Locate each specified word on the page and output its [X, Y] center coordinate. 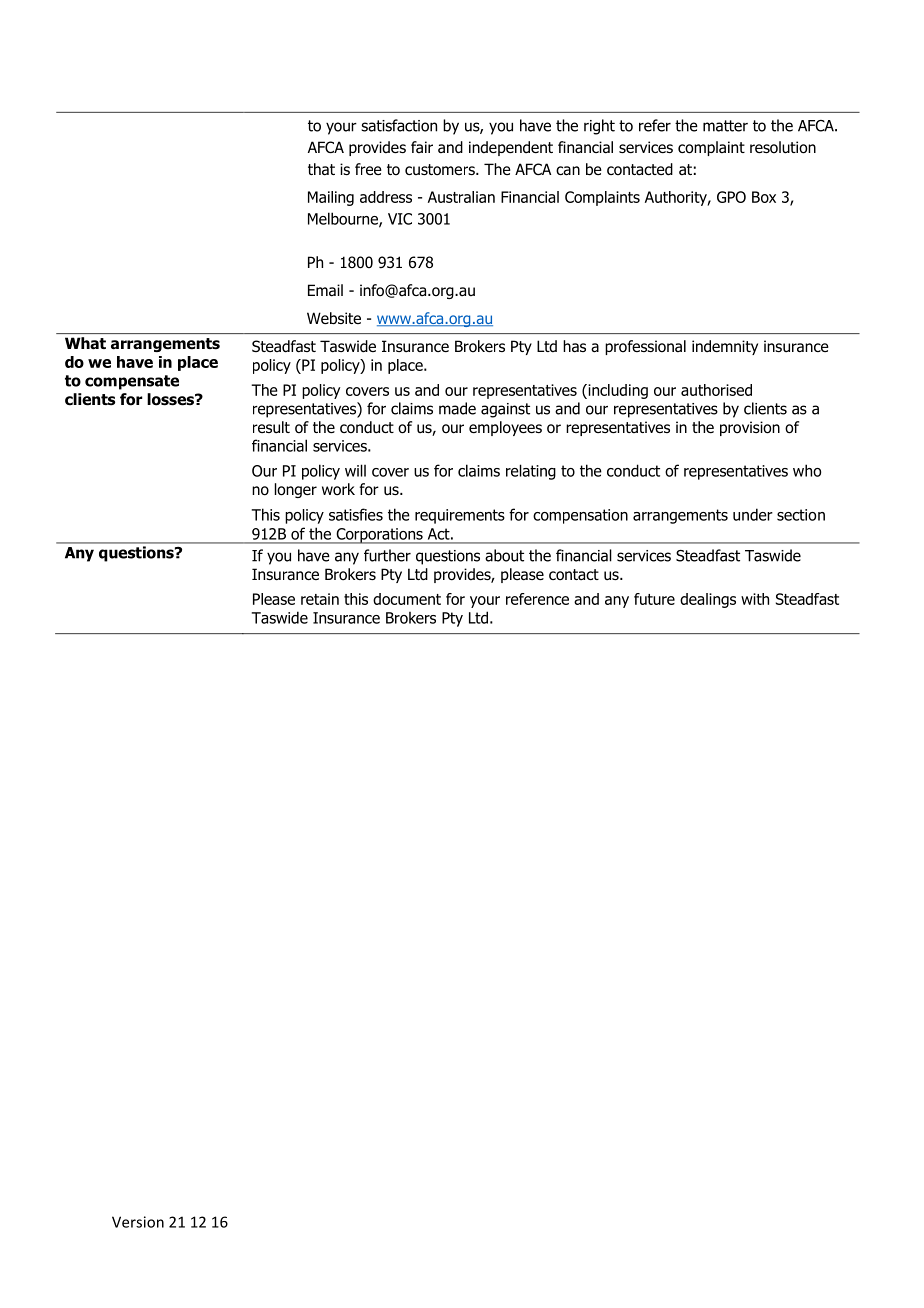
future [654, 599]
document [407, 599]
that [321, 169]
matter [725, 126]
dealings [708, 600]
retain [320, 599]
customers [441, 170]
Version [138, 1222]
